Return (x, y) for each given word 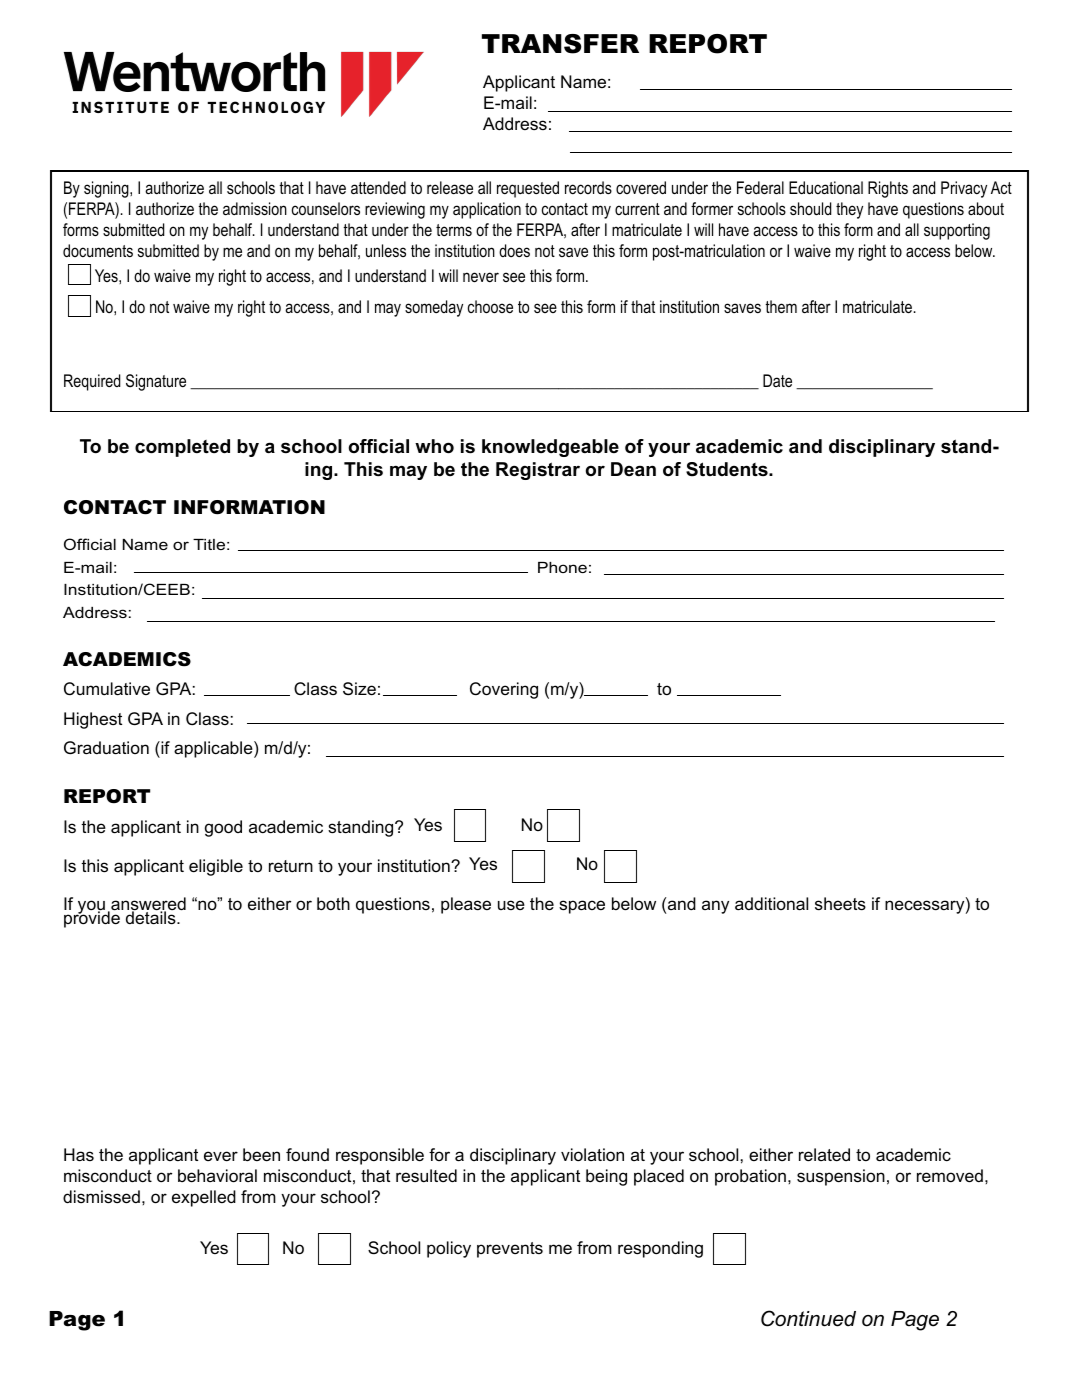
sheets (840, 904)
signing (107, 189)
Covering (504, 690)
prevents (510, 1250)
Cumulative (107, 689)
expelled (204, 1198)
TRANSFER (560, 44)
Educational (826, 188)
